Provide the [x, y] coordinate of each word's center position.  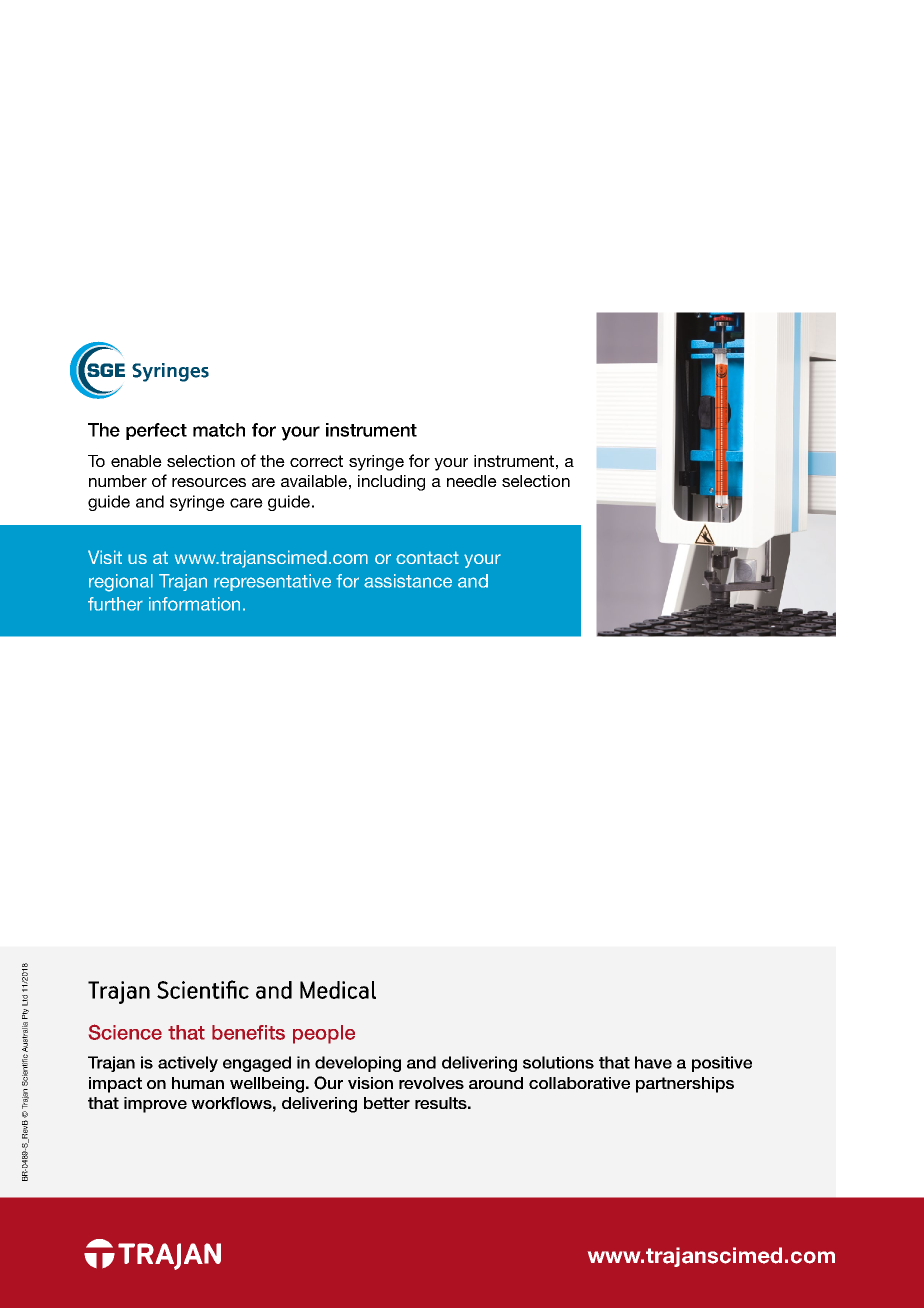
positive [722, 1064]
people [324, 1034]
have [653, 1062]
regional [121, 583]
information [194, 604]
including [391, 483]
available [314, 481]
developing [358, 1064]
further [115, 604]
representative [272, 582]
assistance [408, 581]
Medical [338, 990]
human [198, 1083]
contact [427, 557]
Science [125, 1032]
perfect [156, 431]
